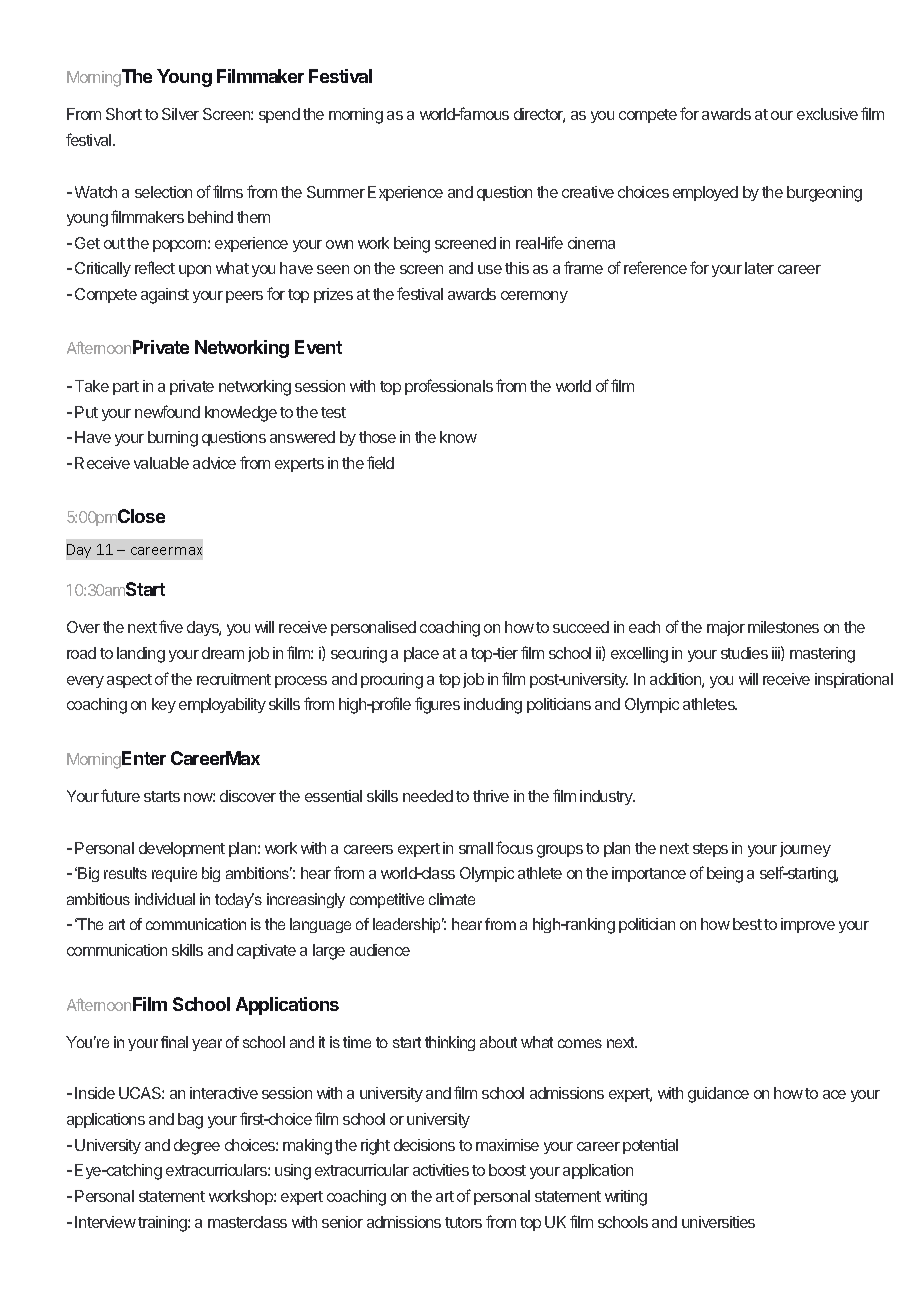 The height and width of the screenshot is (1308, 924). I want to click on field, so click(380, 462).
